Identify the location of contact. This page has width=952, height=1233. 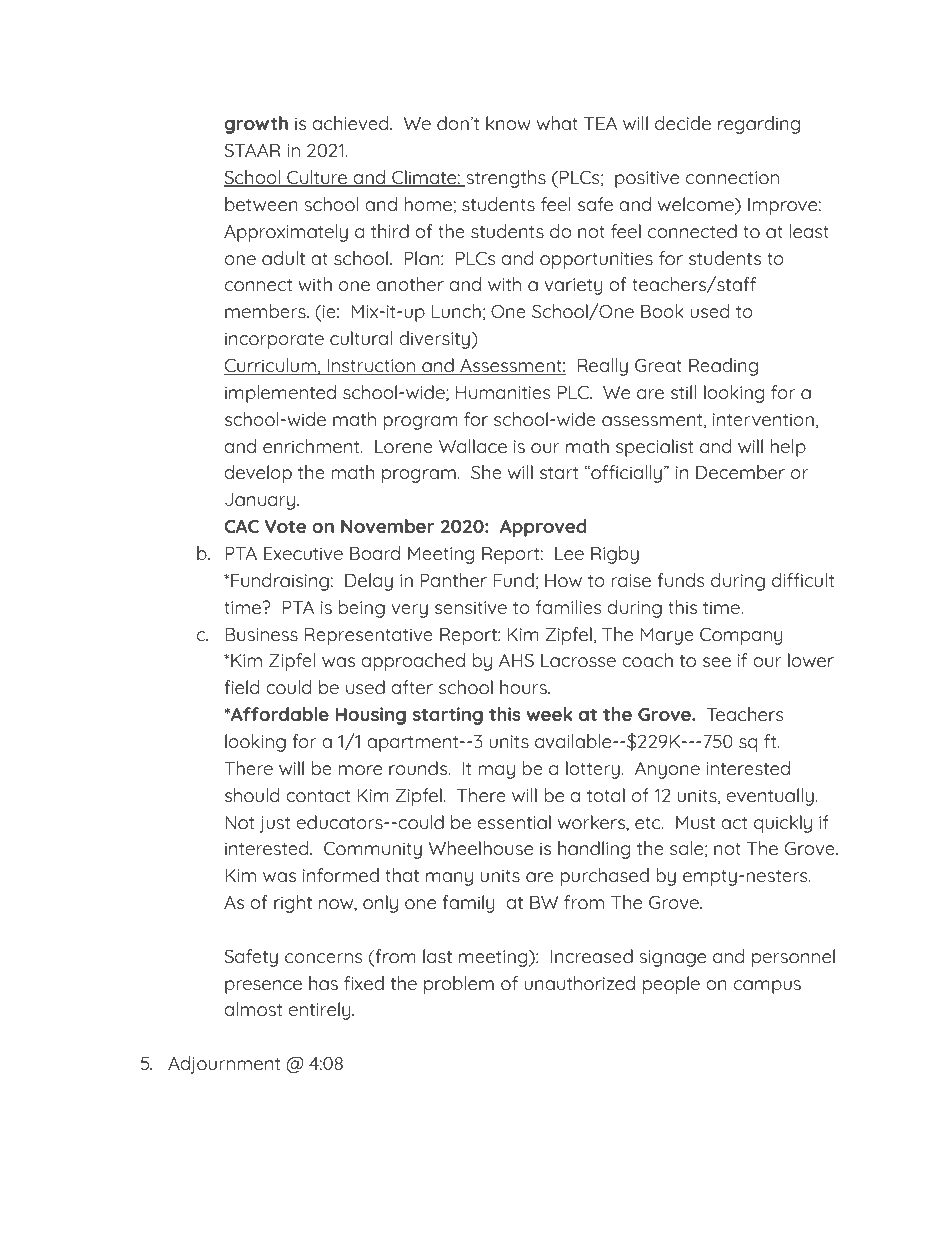
(318, 796).
